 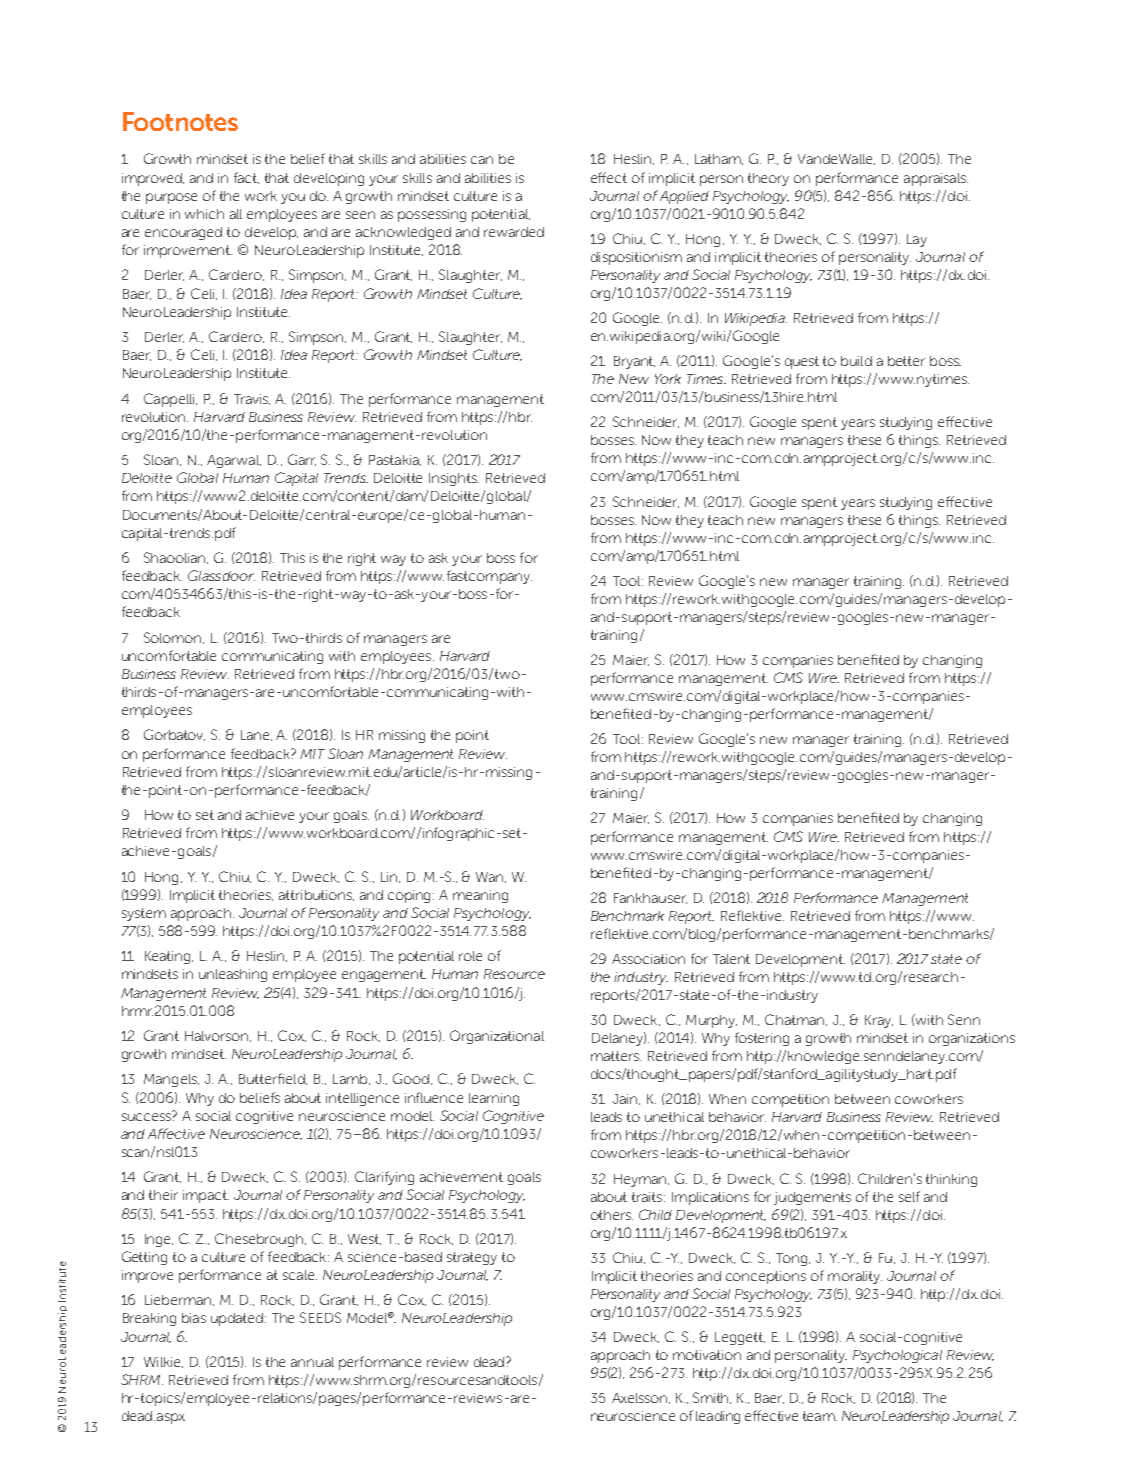 I want to click on annual, so click(x=312, y=1362).
